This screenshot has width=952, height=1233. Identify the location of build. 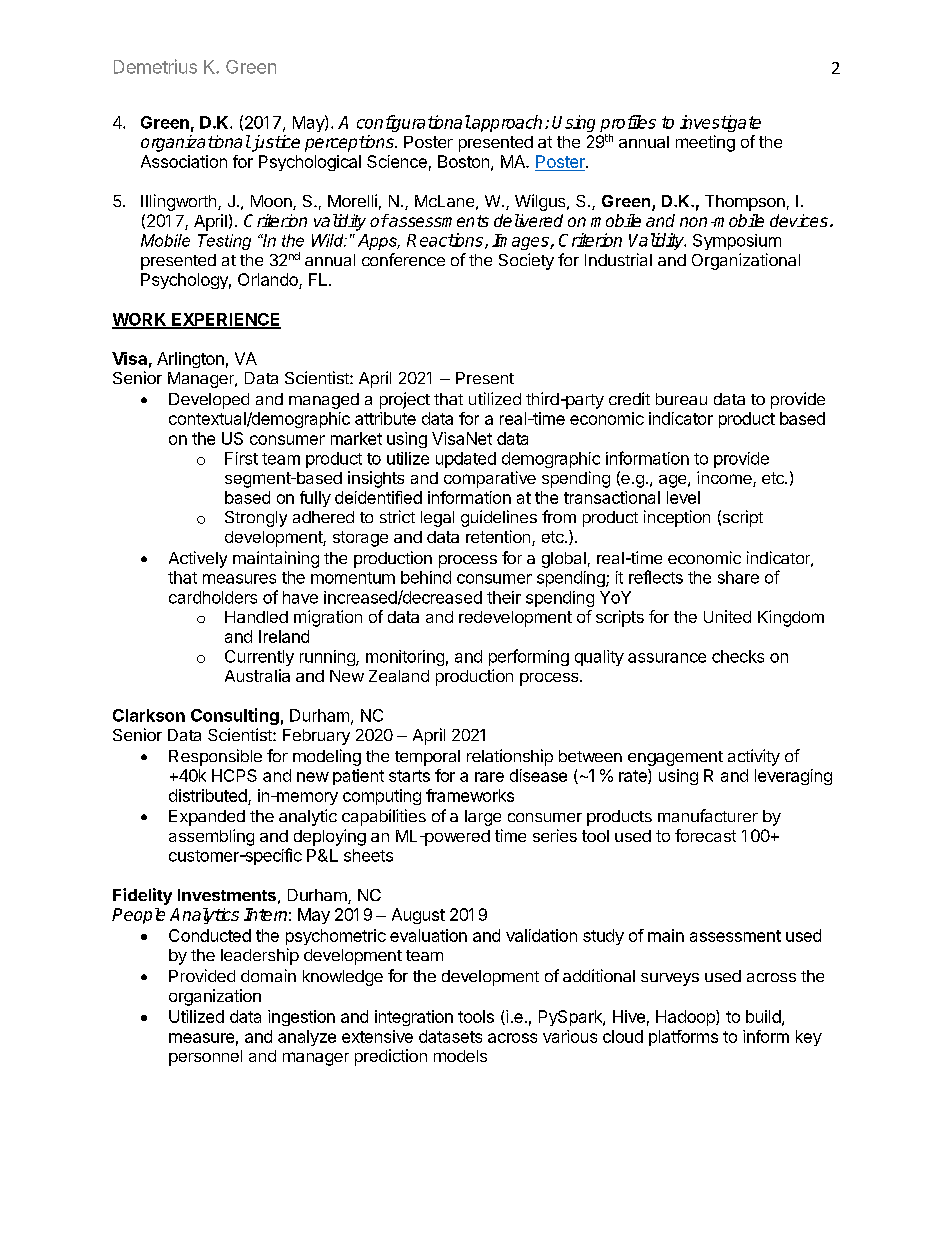
(763, 1016).
